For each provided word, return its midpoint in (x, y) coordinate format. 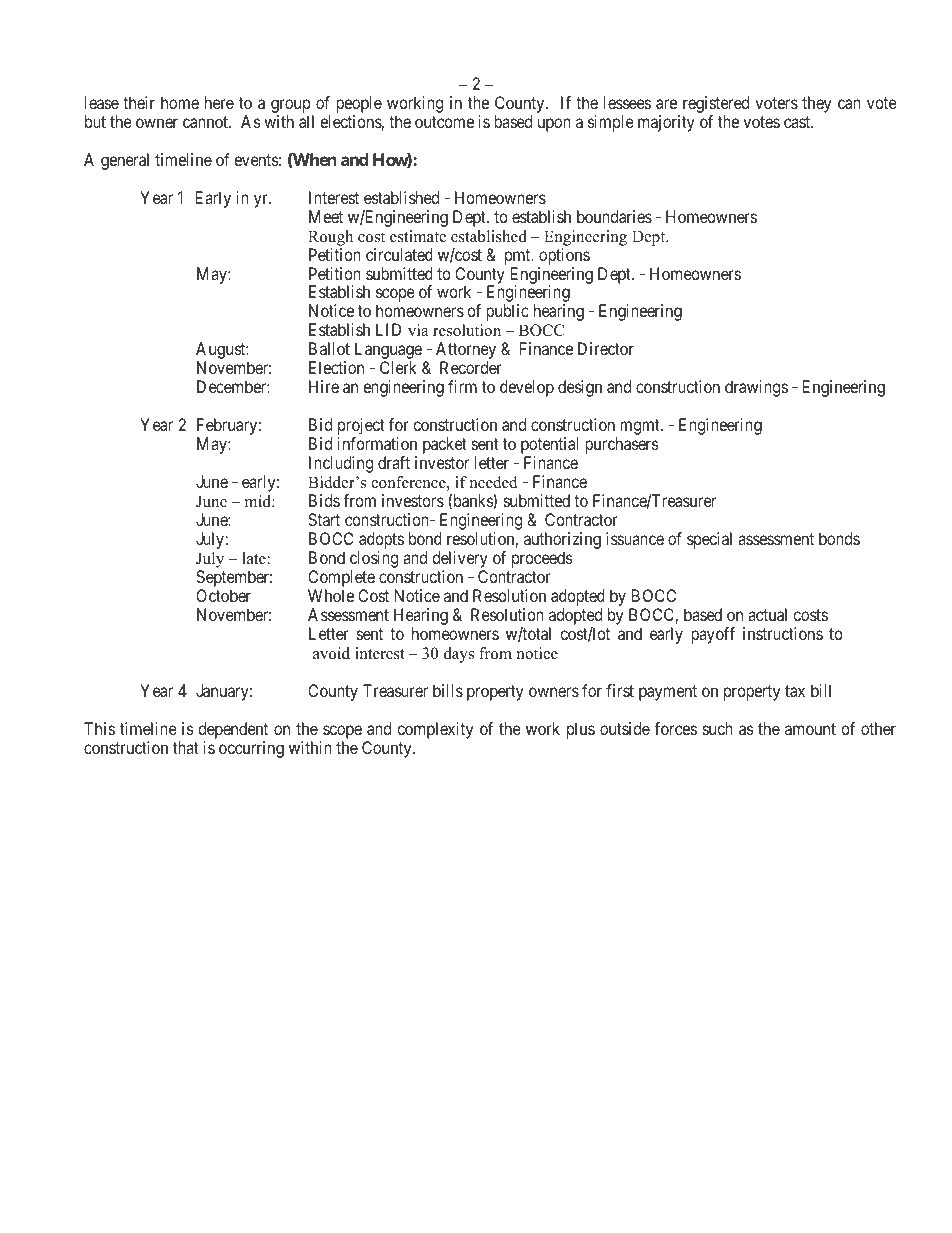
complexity (435, 730)
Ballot (329, 348)
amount (810, 729)
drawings (756, 388)
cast (798, 122)
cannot (206, 122)
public (507, 312)
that (186, 747)
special (709, 540)
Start (324, 519)
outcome (444, 122)
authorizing (562, 542)
